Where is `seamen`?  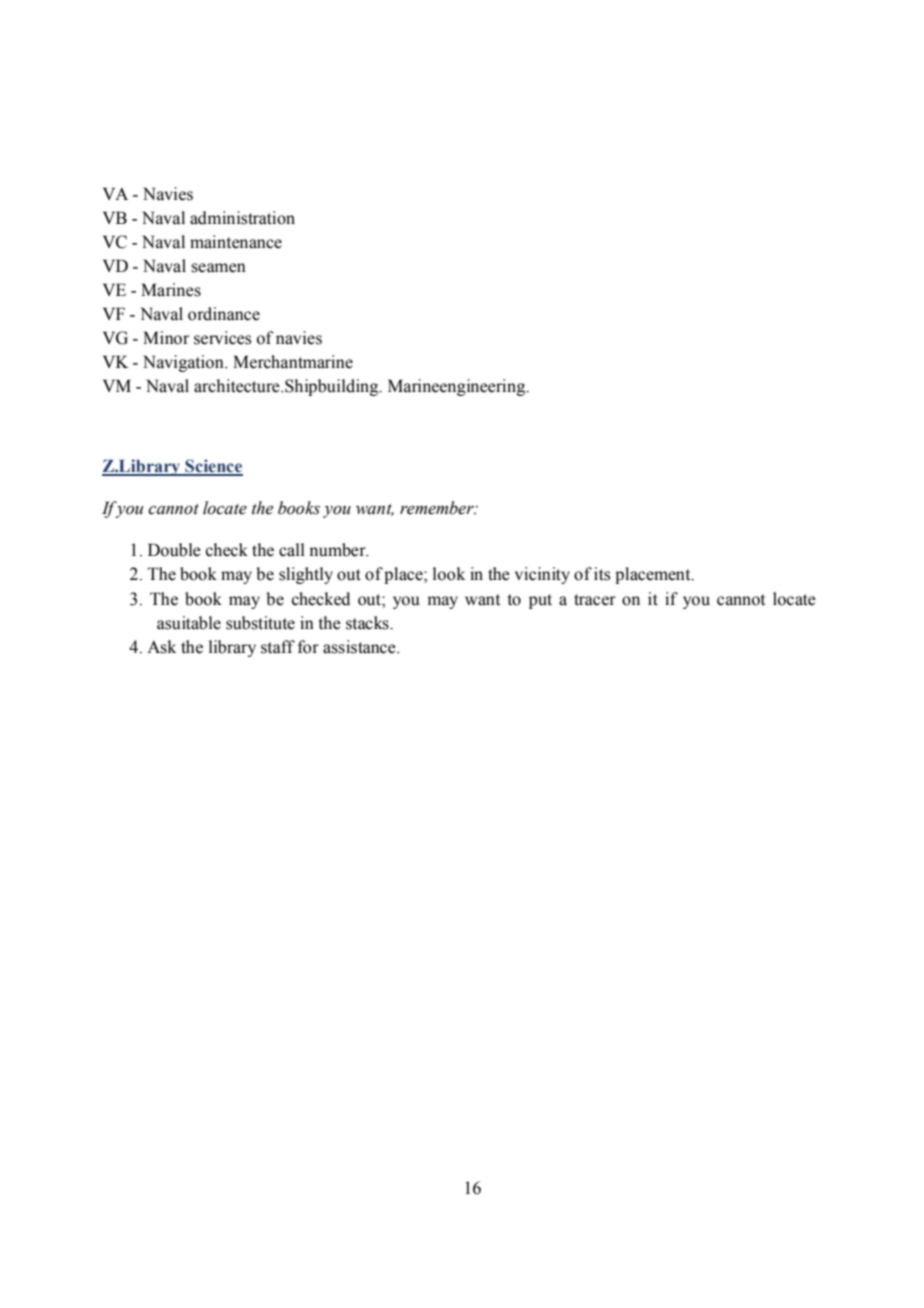
seamen is located at coordinates (218, 268).
